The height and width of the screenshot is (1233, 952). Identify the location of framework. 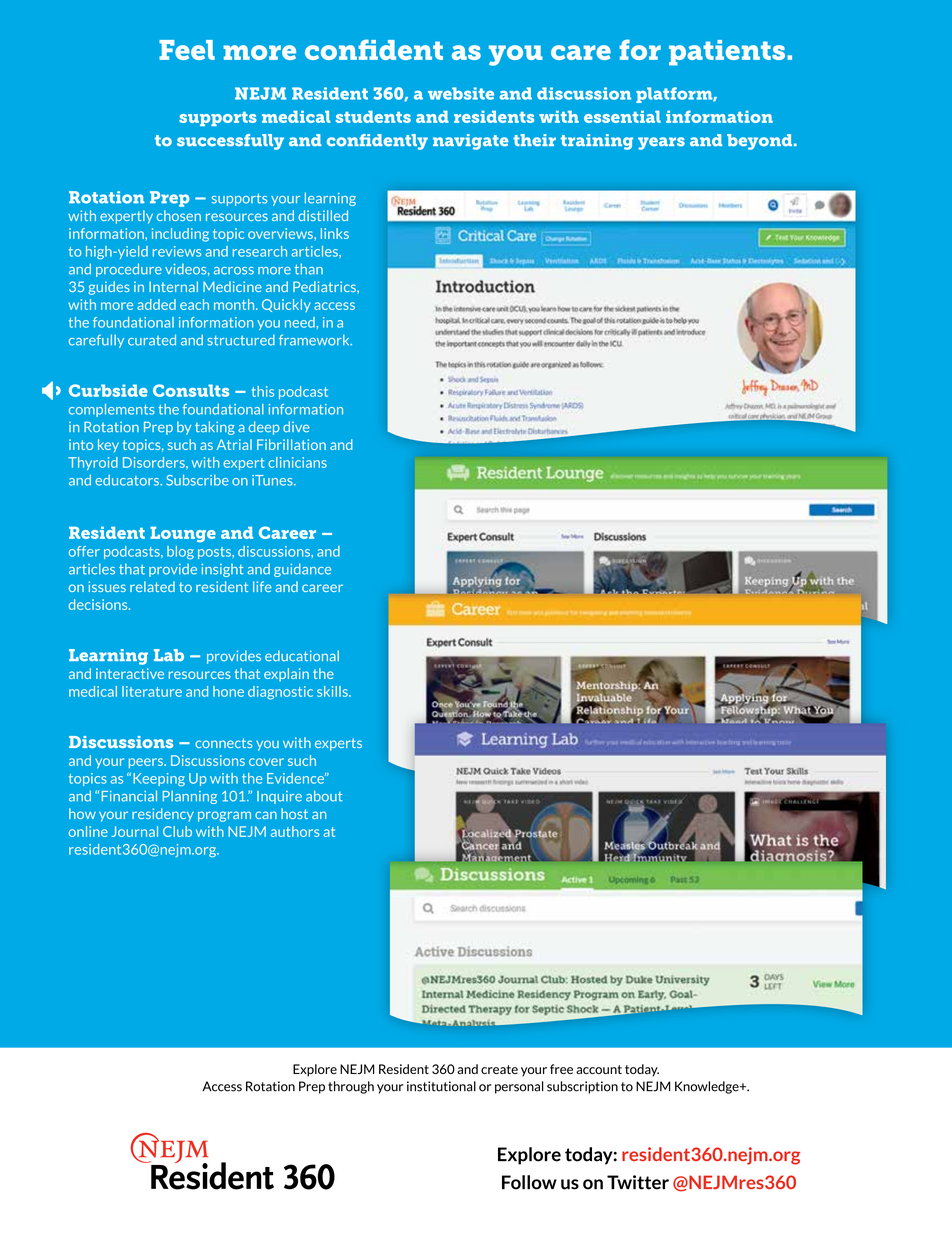
(315, 340).
